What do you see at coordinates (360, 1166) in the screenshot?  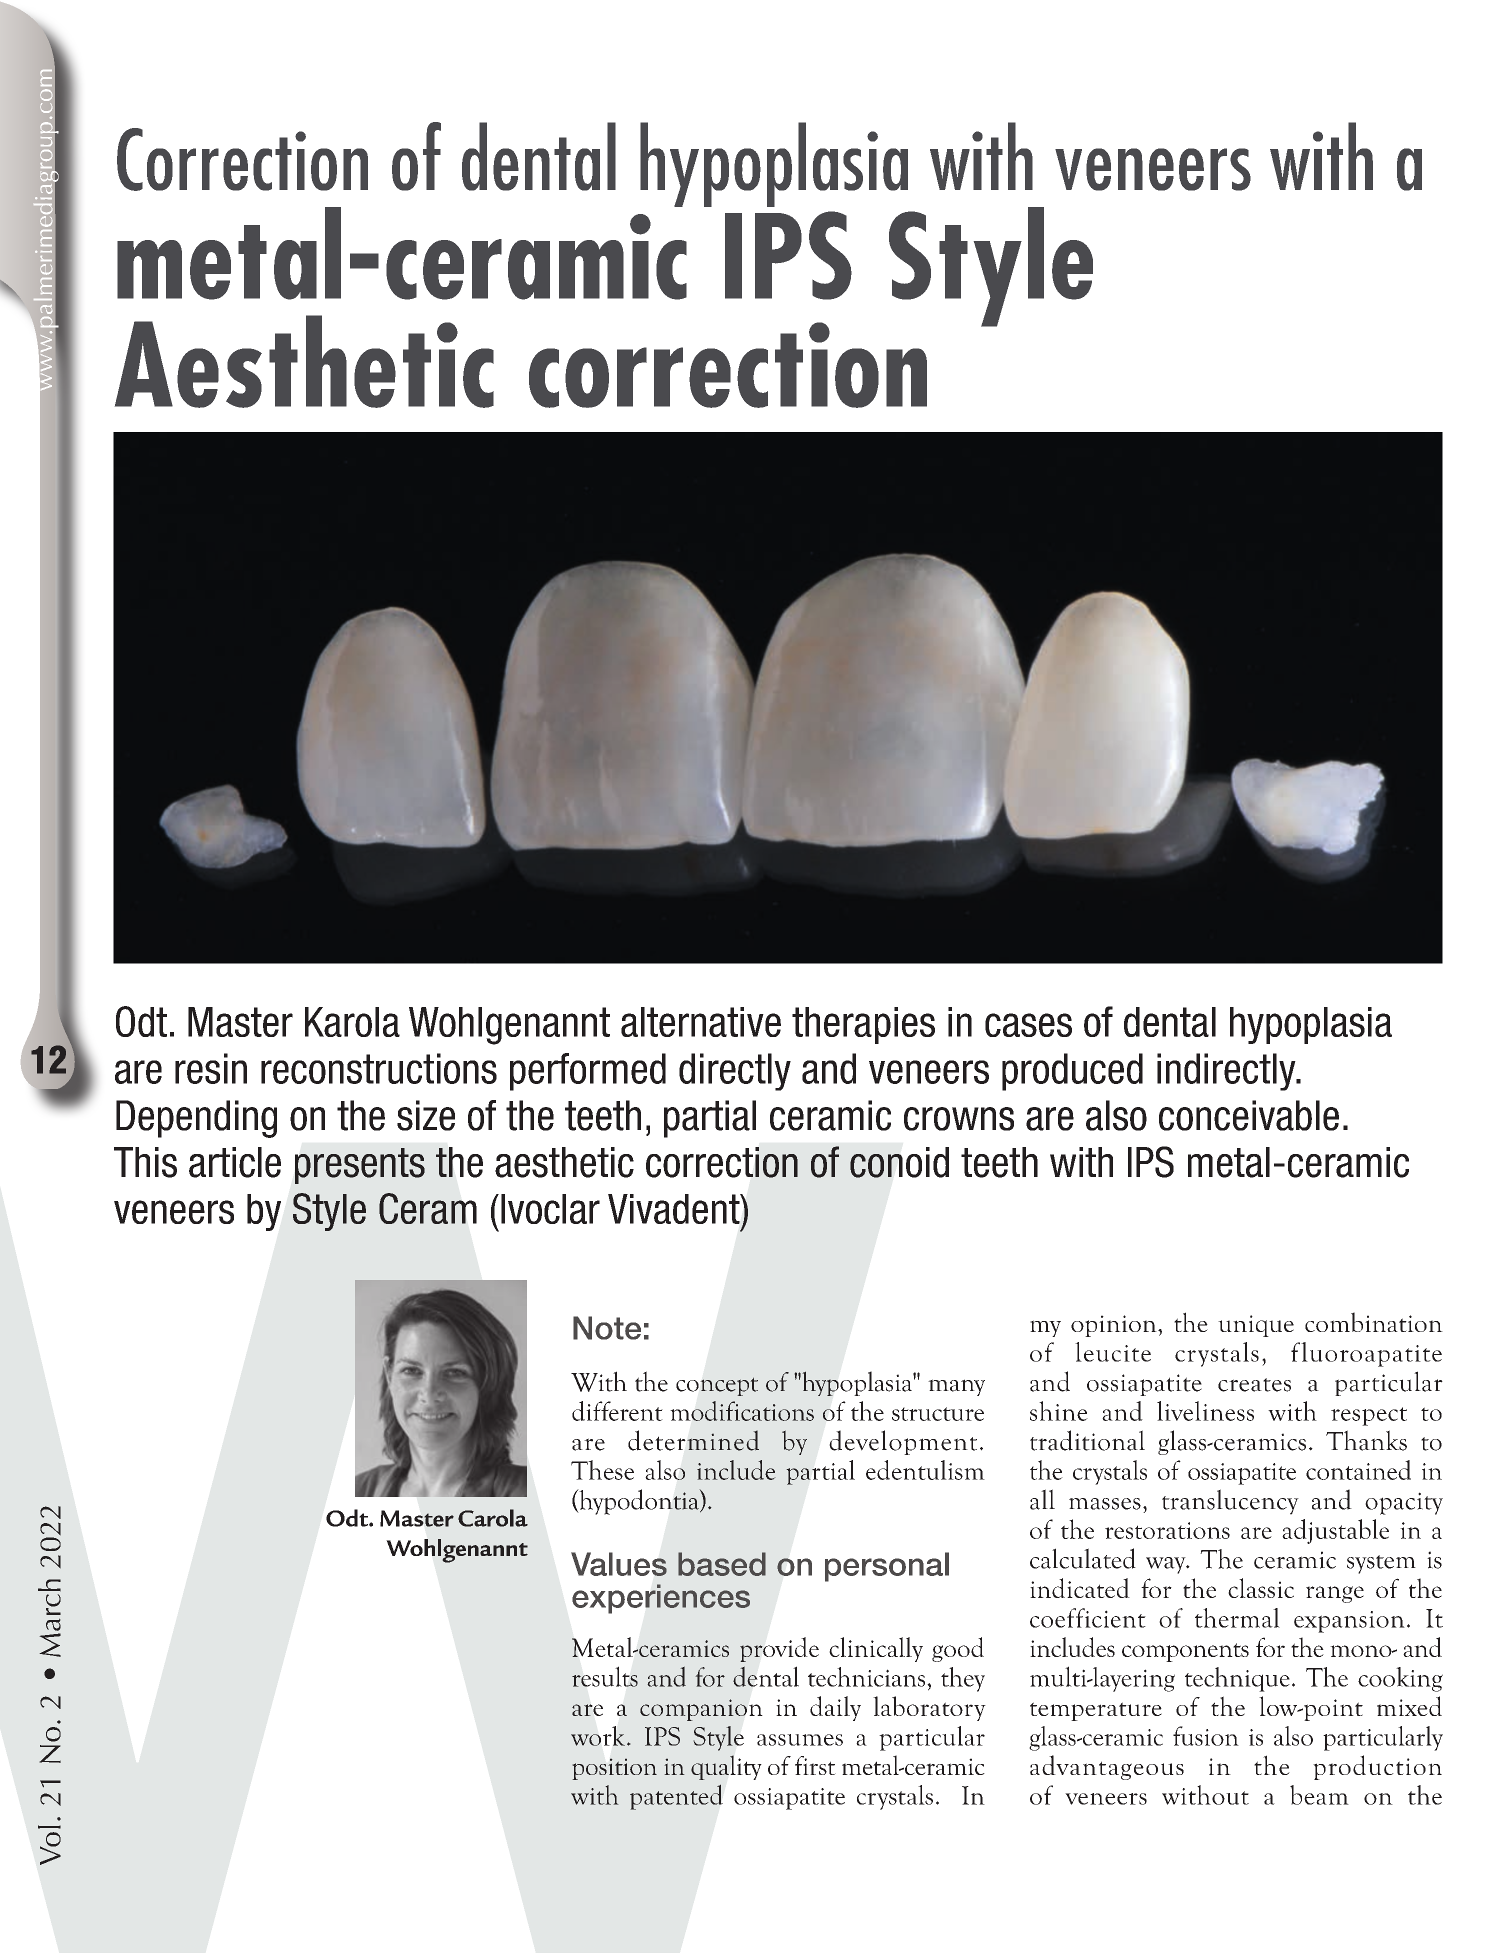 I see `presents` at bounding box center [360, 1166].
